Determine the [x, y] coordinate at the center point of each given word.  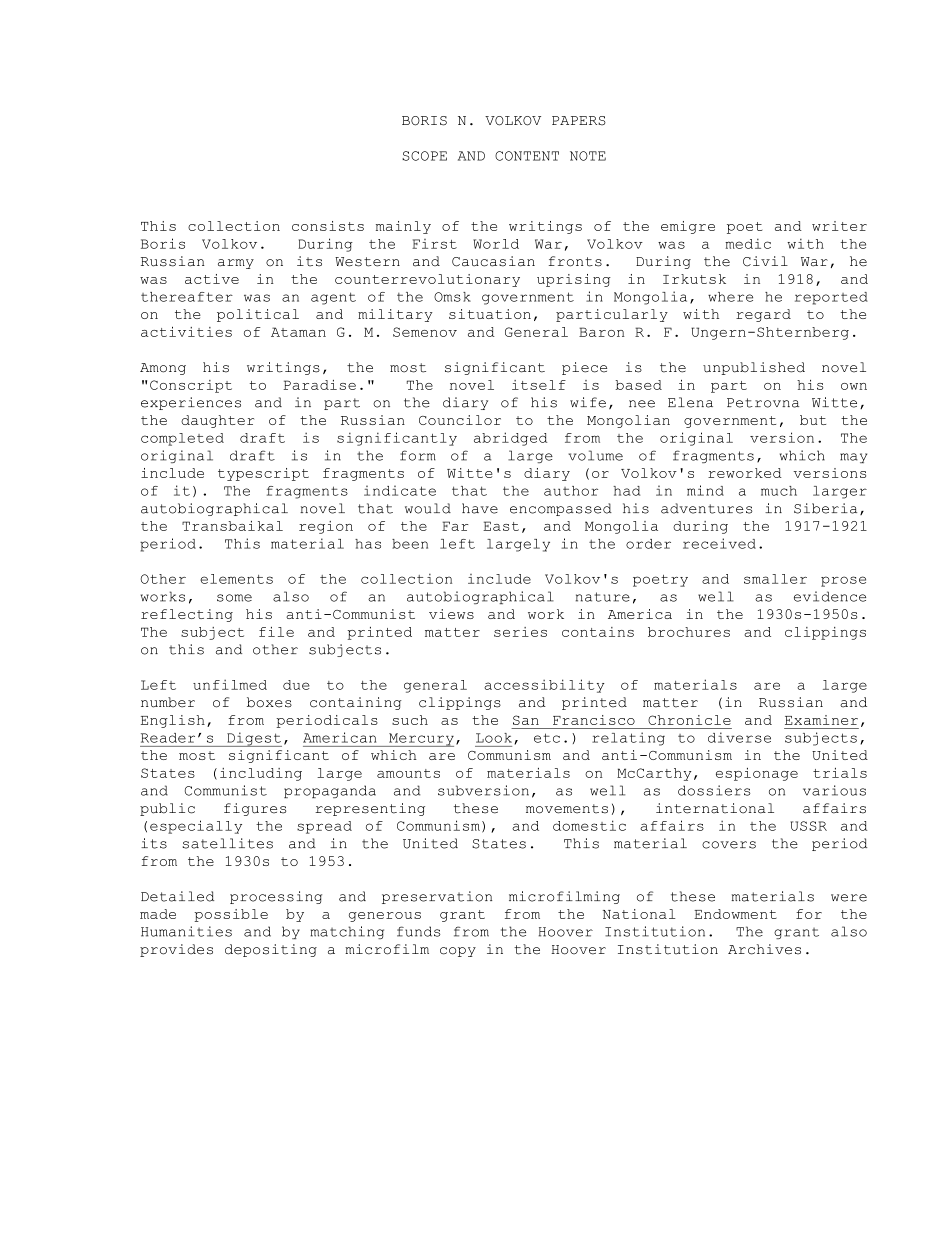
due [296, 685]
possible [231, 915]
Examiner [821, 720]
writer [839, 226]
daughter [217, 421]
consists [328, 226]
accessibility [544, 686]
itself [539, 385]
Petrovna [763, 403]
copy [458, 952]
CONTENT [527, 156]
